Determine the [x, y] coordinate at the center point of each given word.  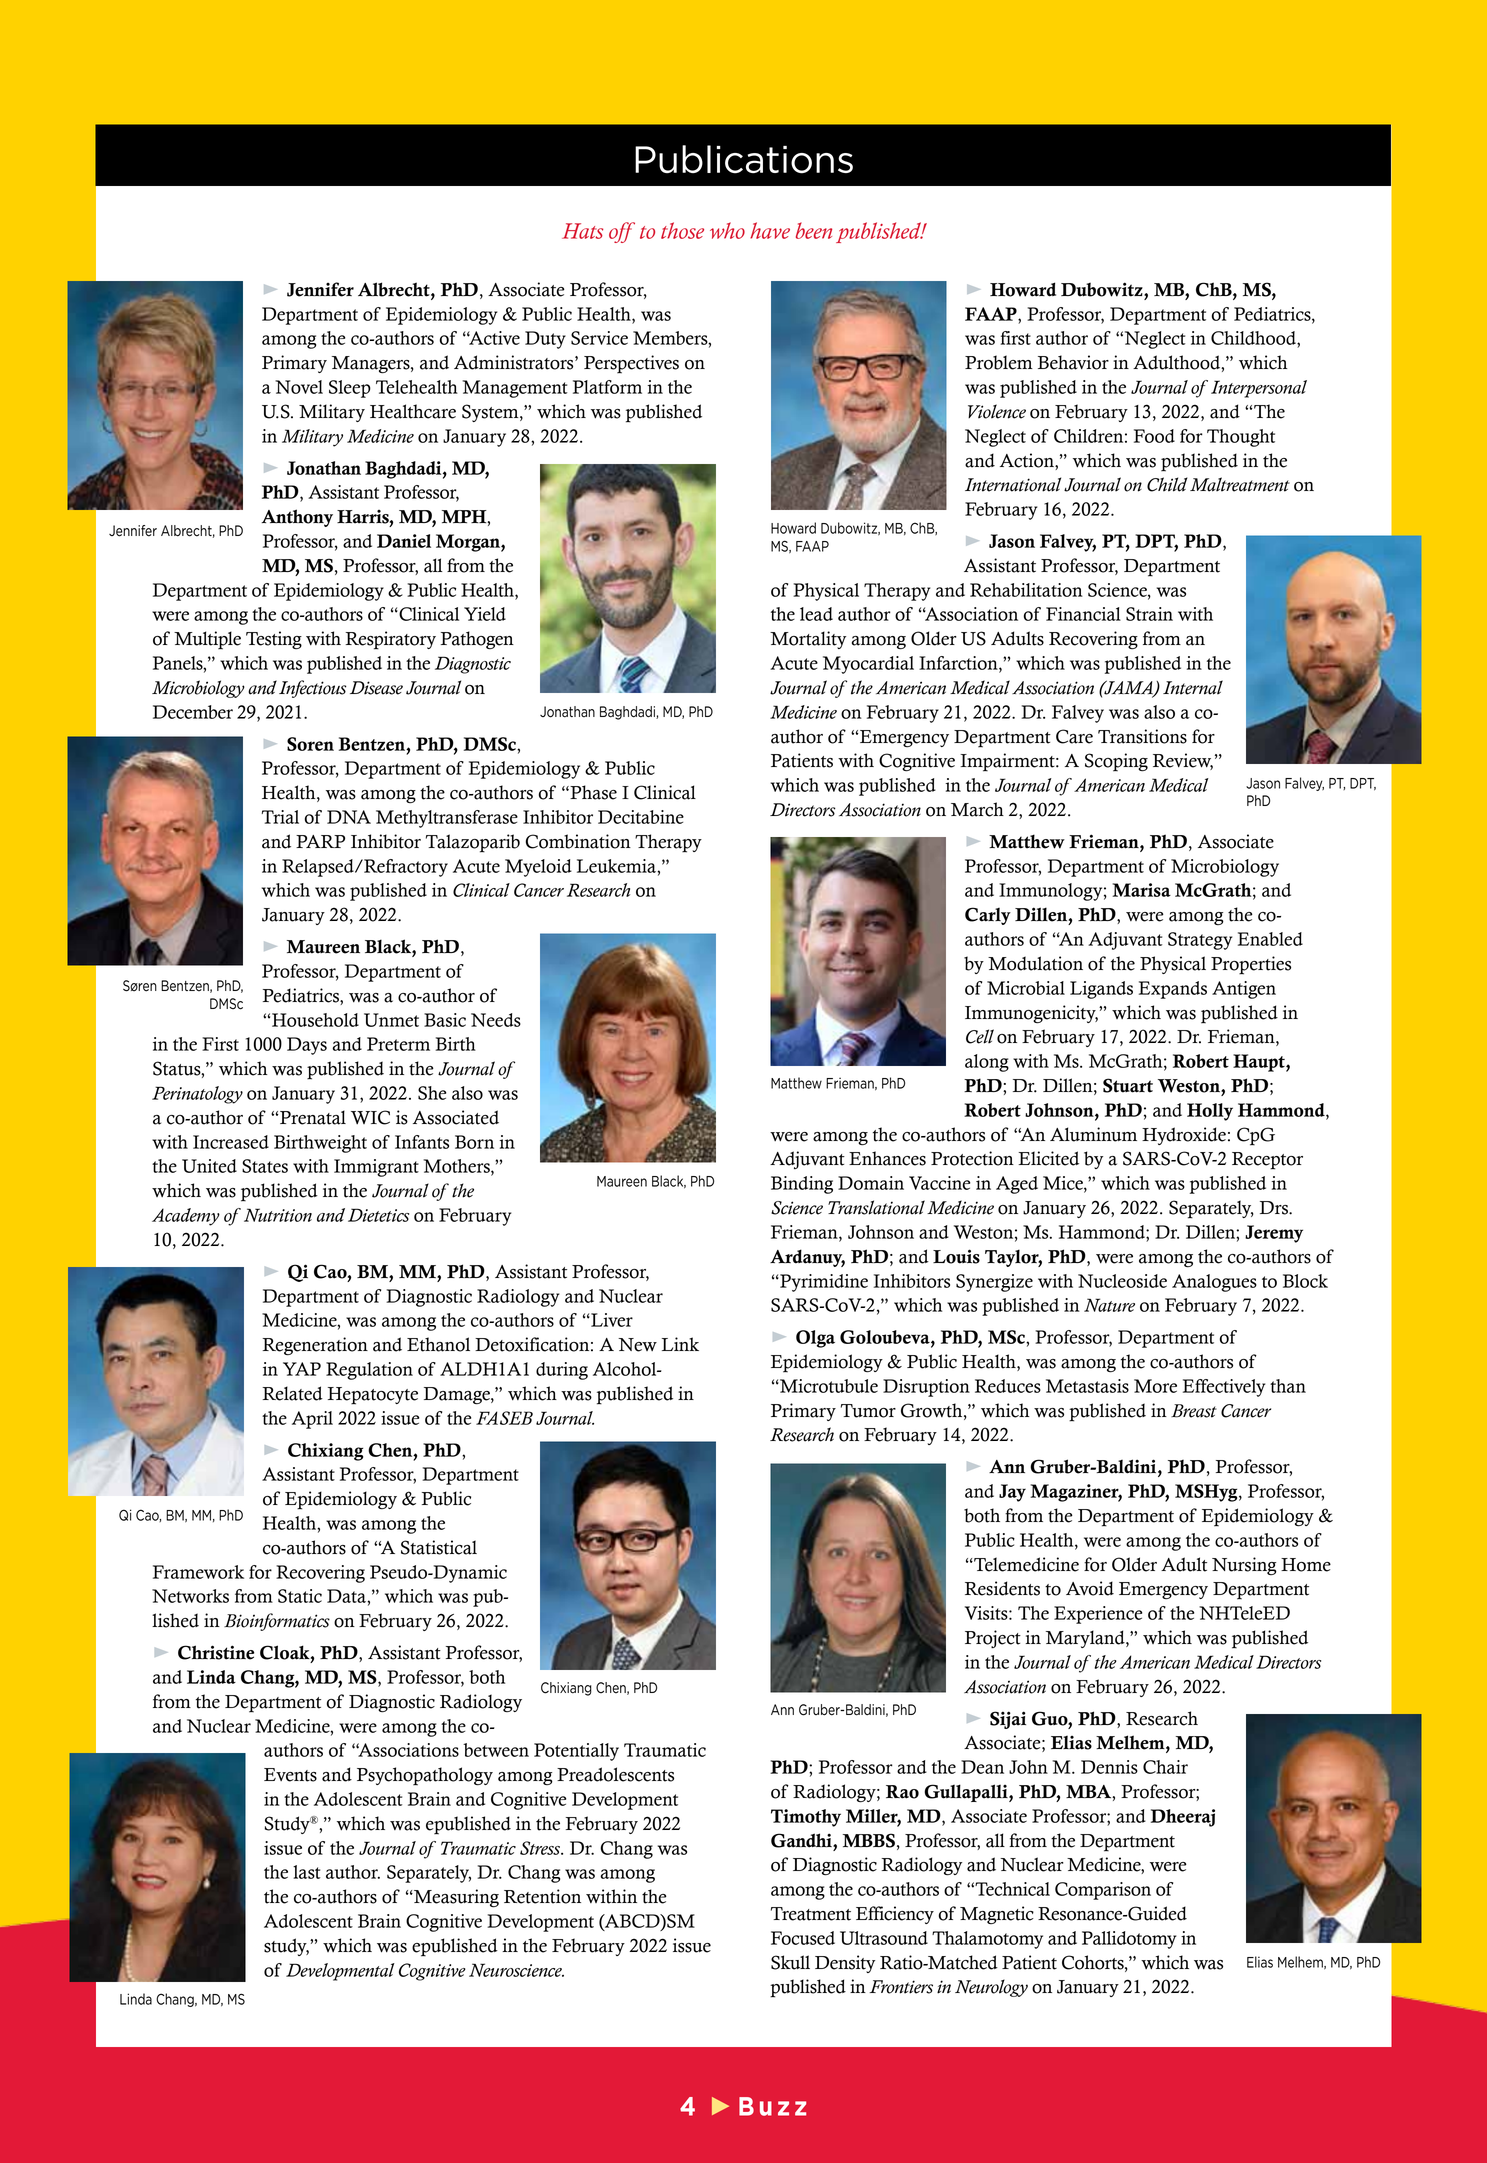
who [727, 230]
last [306, 1872]
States [265, 1166]
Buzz [772, 2106]
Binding [802, 1185]
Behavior [1073, 362]
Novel [299, 387]
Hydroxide [1184, 1136]
